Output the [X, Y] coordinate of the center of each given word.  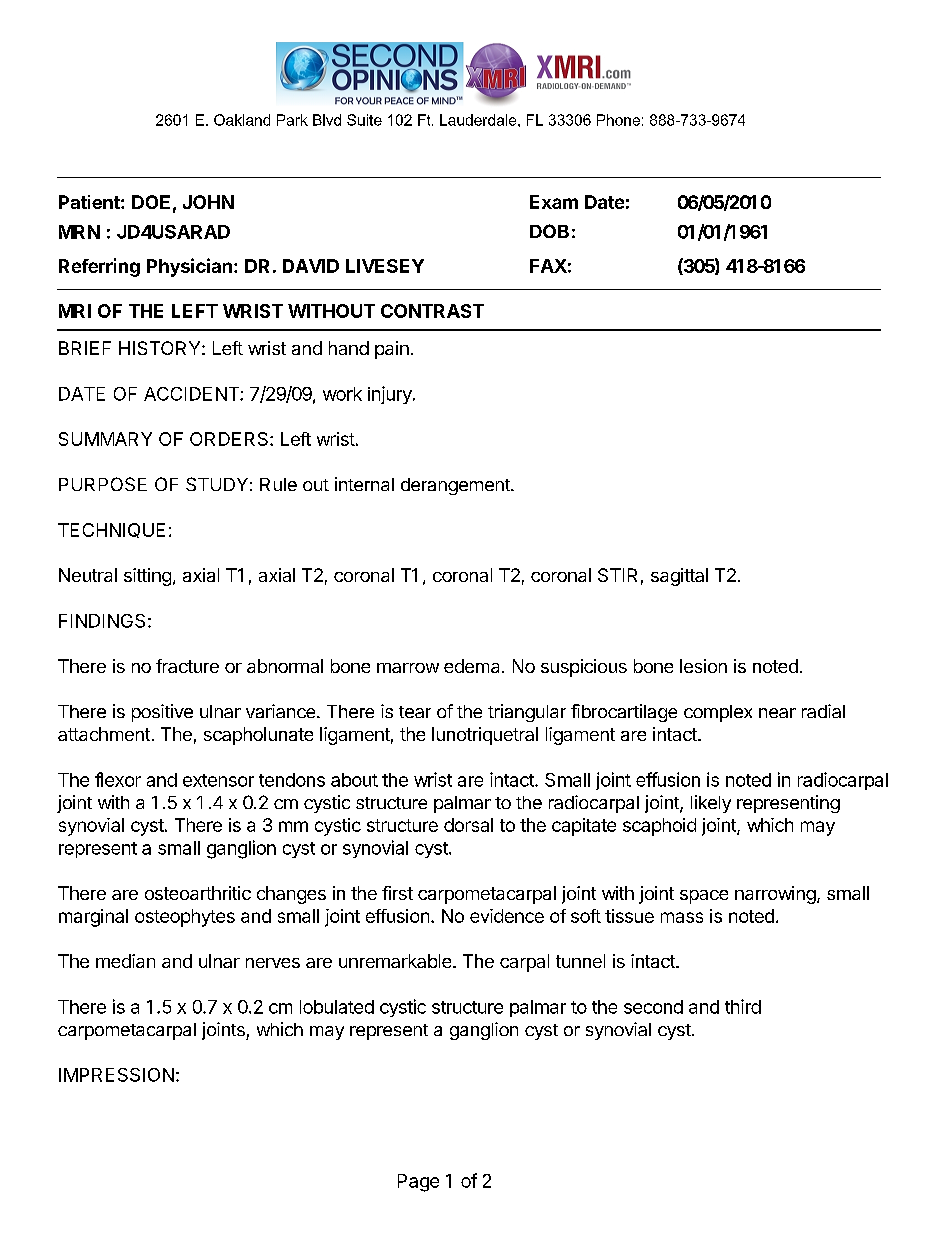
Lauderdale [479, 120]
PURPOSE [103, 484]
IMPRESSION [116, 1075]
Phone [618, 120]
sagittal [679, 577]
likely [711, 804]
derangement [456, 486]
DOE [151, 202]
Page [418, 1183]
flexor [118, 779]
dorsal [468, 825]
